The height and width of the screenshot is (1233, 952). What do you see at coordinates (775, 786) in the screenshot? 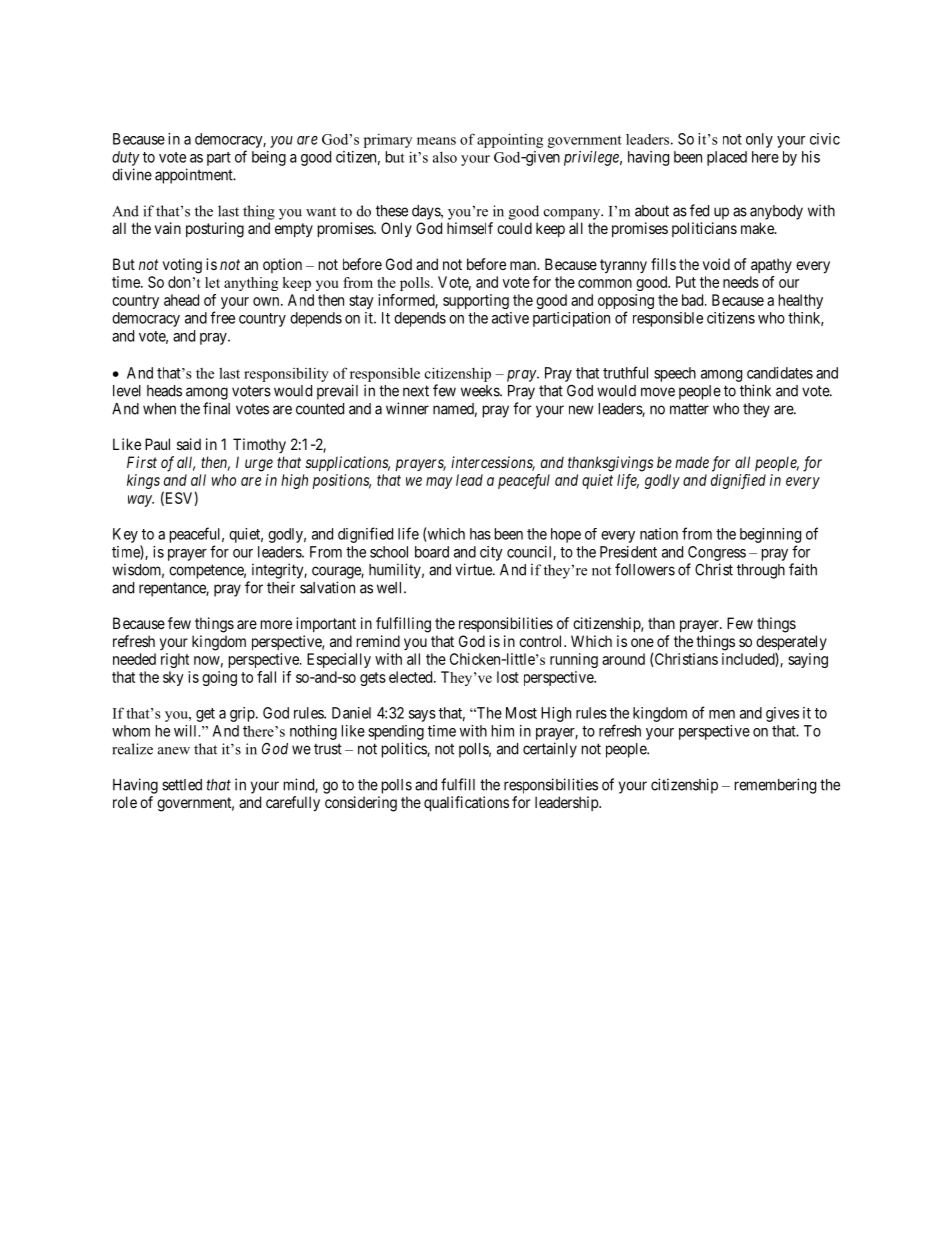
I see `remembering` at bounding box center [775, 786].
